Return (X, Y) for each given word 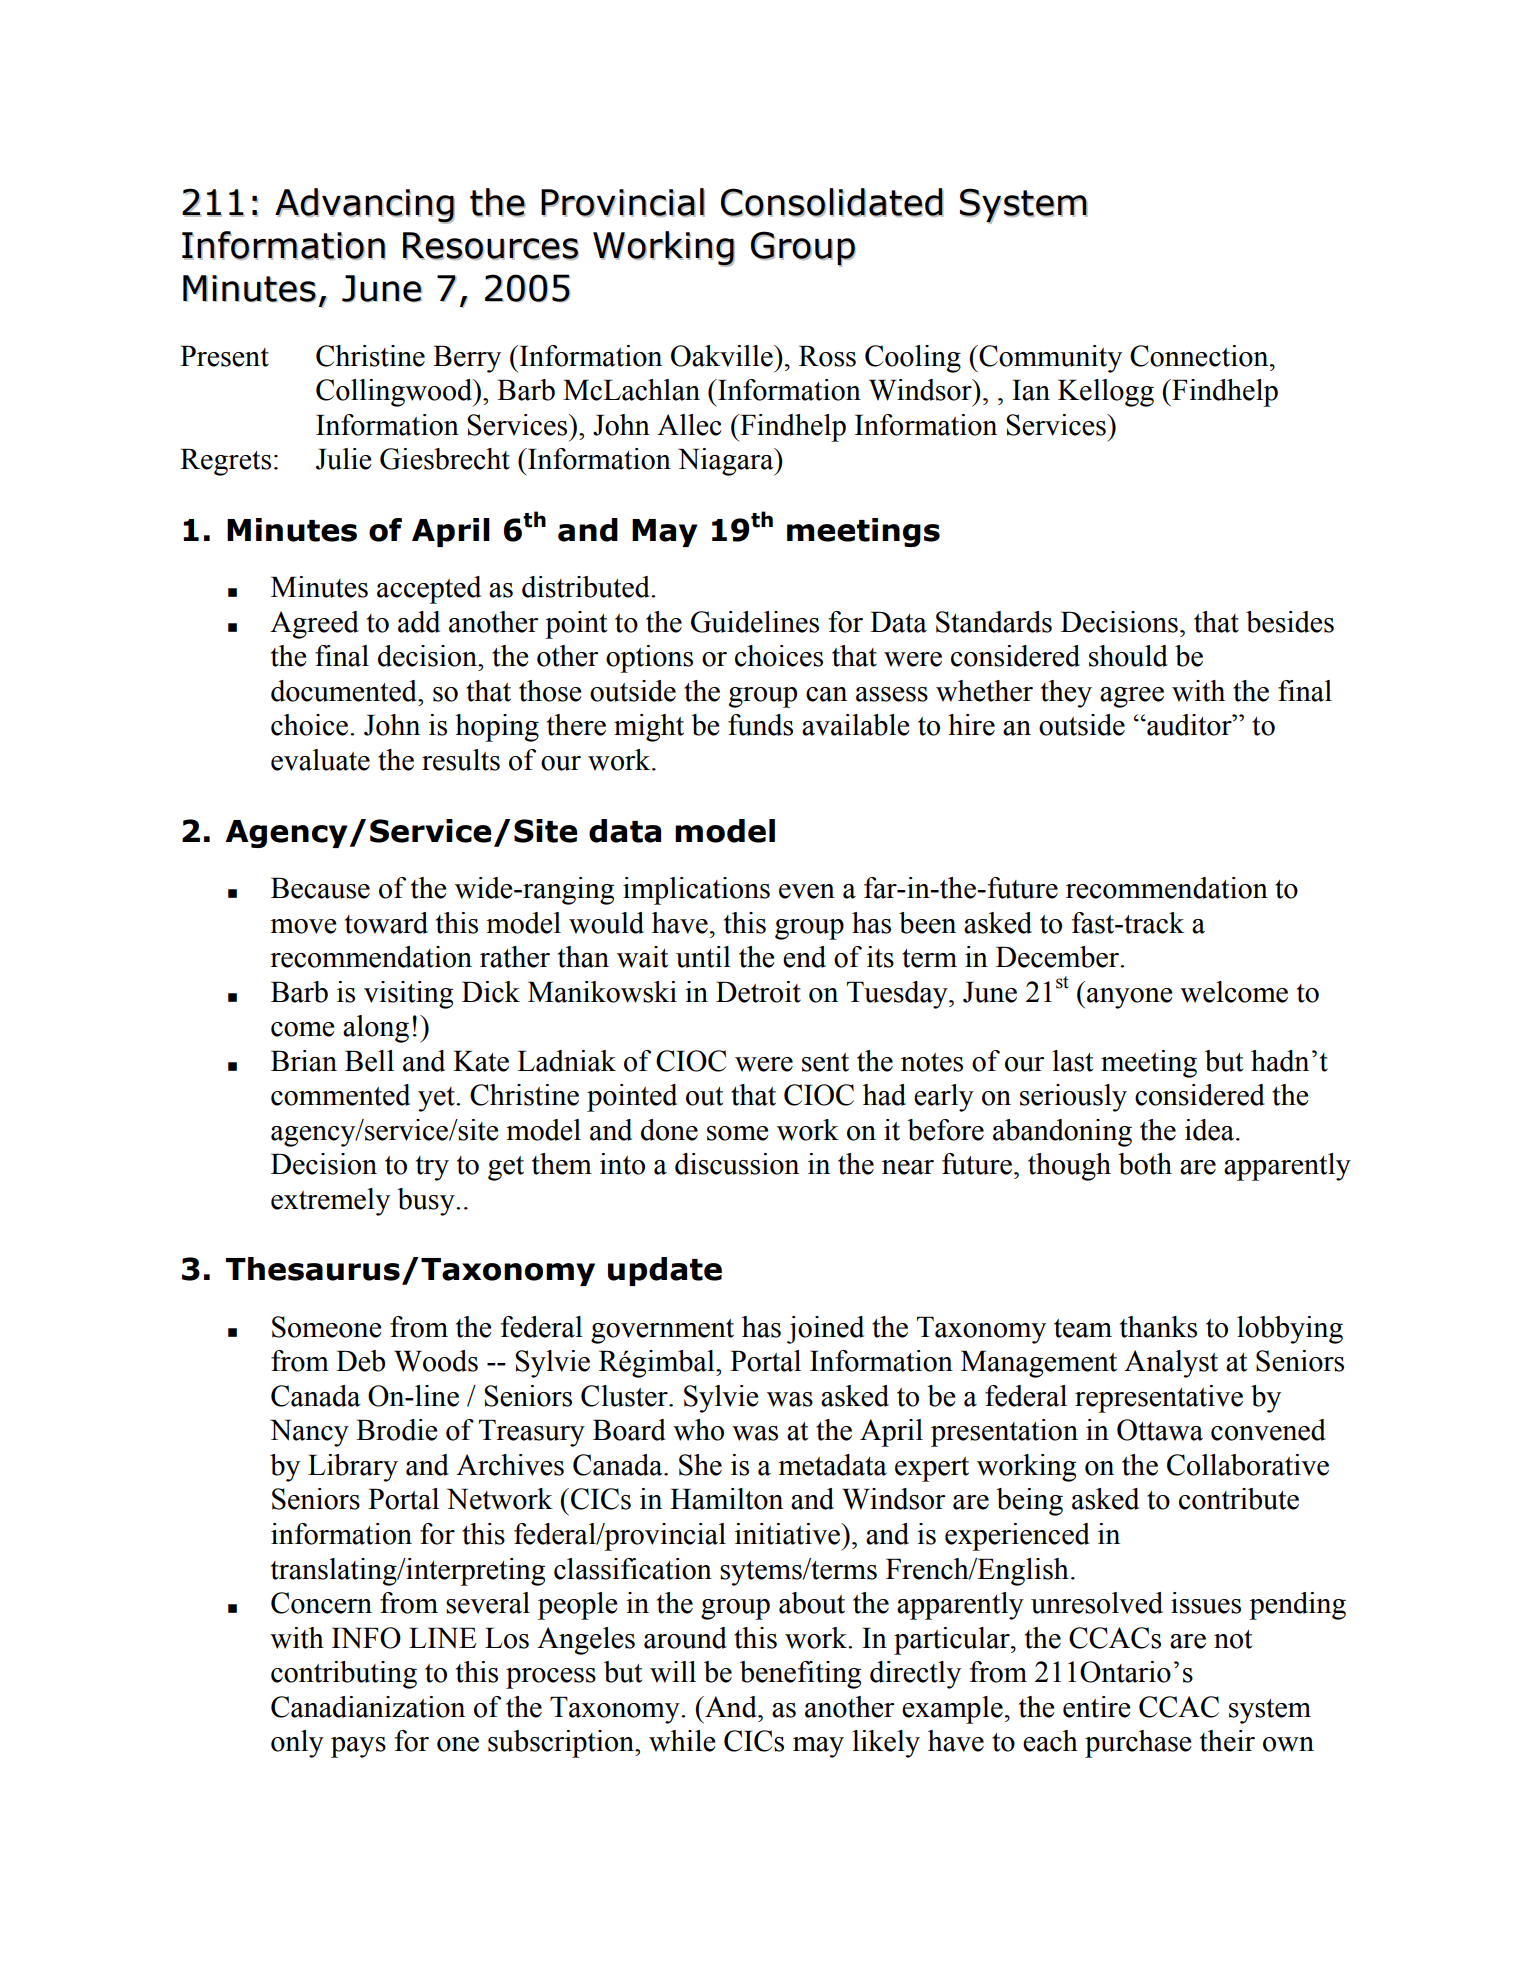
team (1083, 1328)
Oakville (723, 356)
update (665, 1271)
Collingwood (395, 393)
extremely (330, 1202)
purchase (1138, 1744)
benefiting (800, 1675)
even (807, 891)
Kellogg (1106, 393)
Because (320, 888)
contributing (344, 1675)
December (1058, 957)
